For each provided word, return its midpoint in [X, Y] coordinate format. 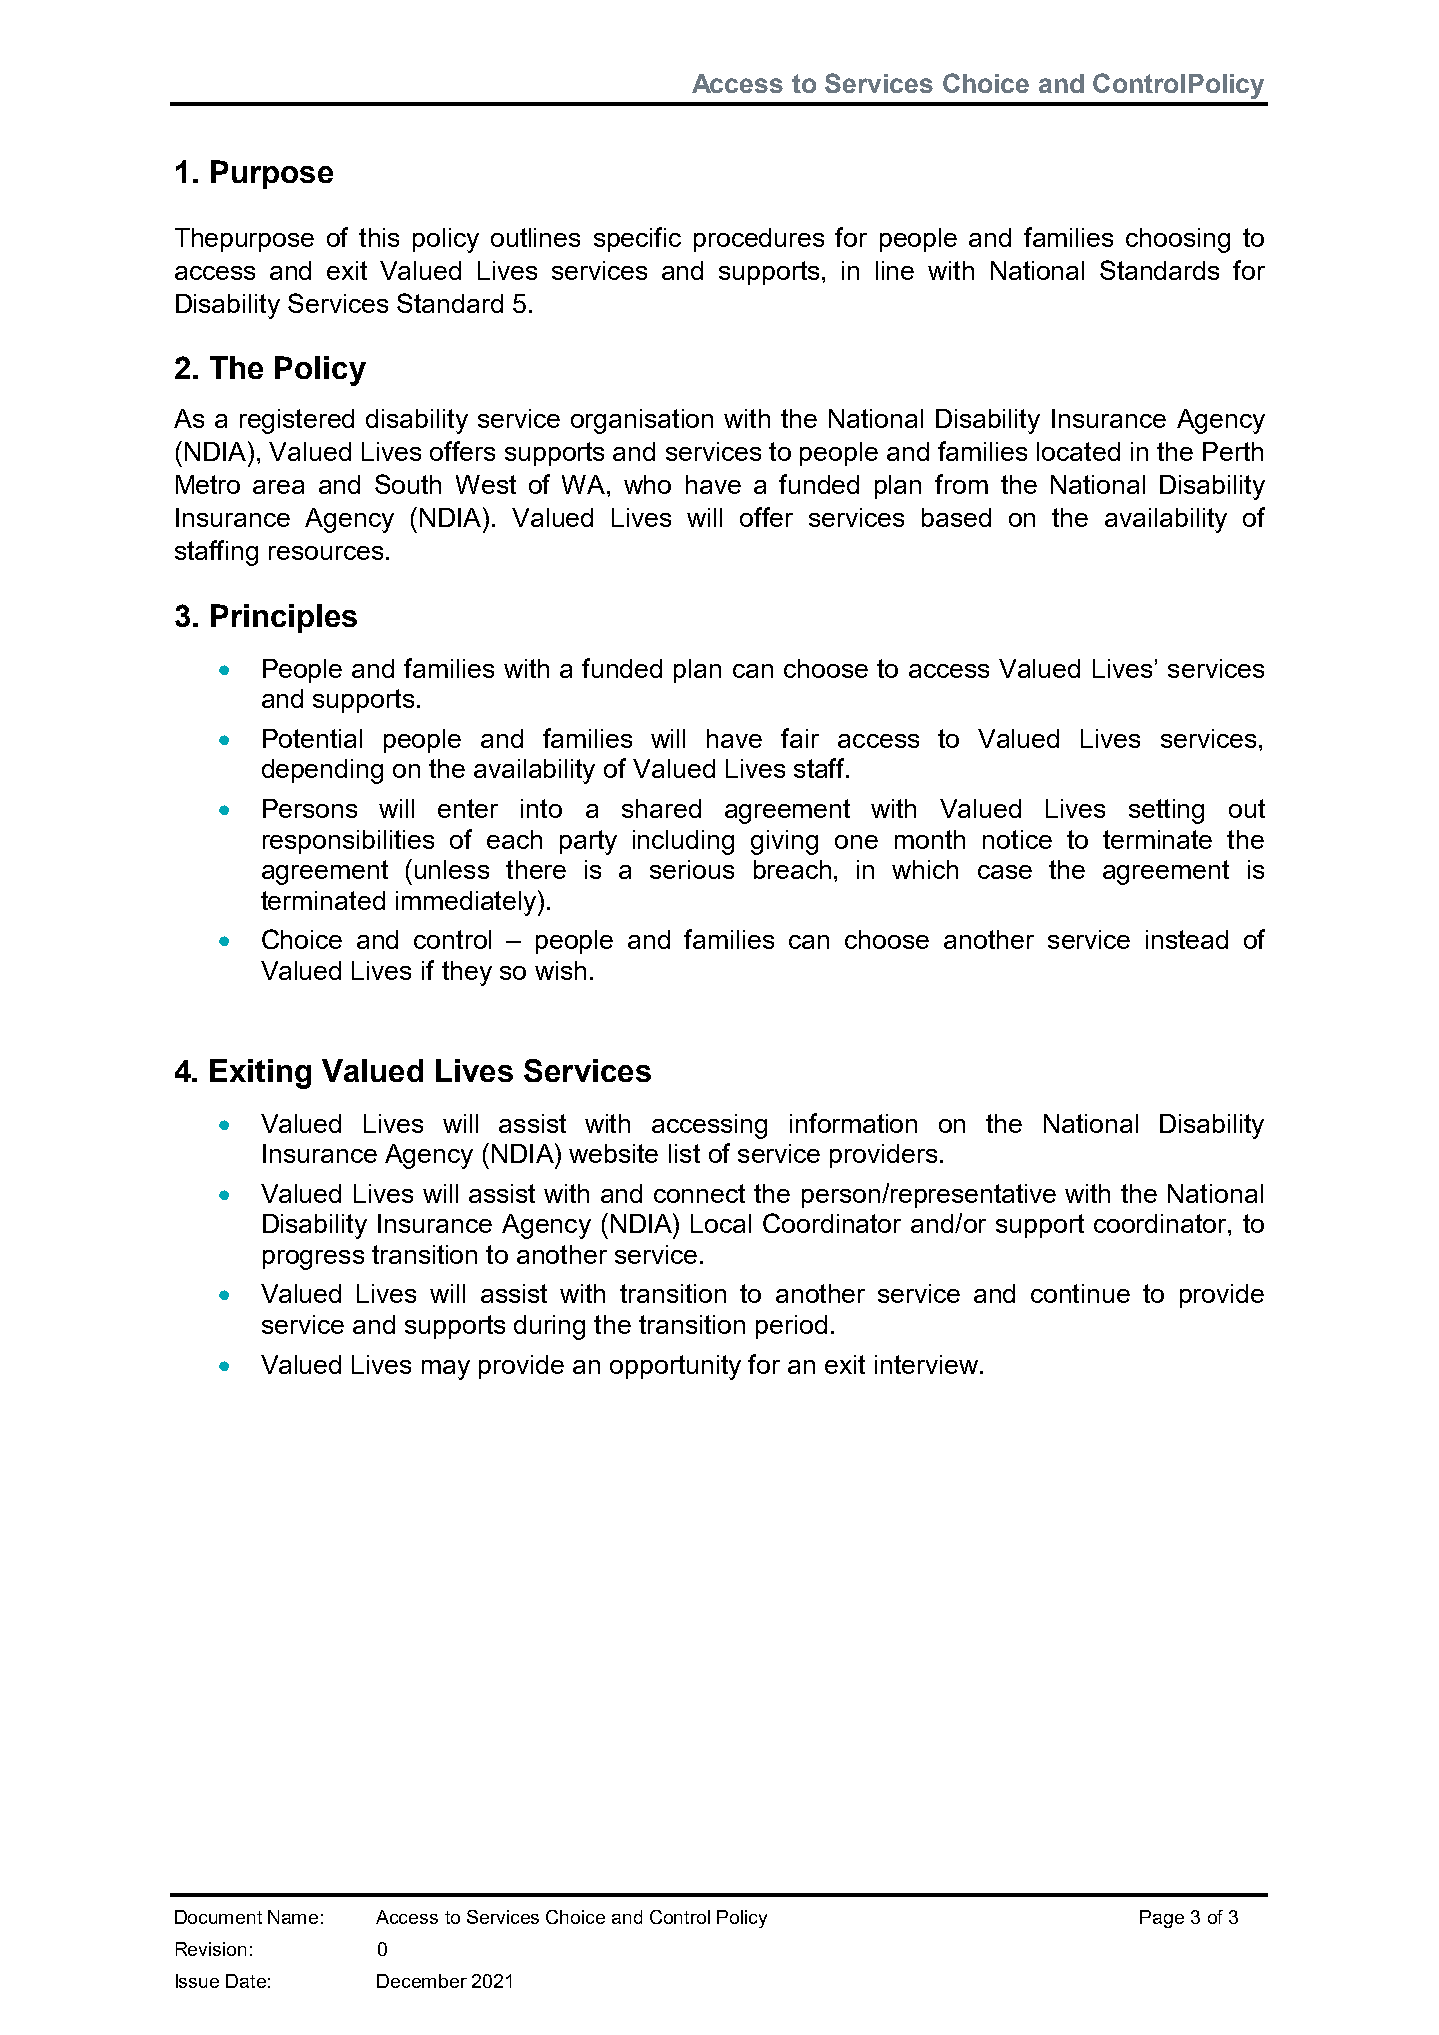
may [446, 1370]
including [683, 842]
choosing [1178, 240]
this [379, 237]
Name [293, 1917]
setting [1166, 811]
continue [1080, 1293]
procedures [759, 240]
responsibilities [348, 842]
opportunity [675, 1367]
